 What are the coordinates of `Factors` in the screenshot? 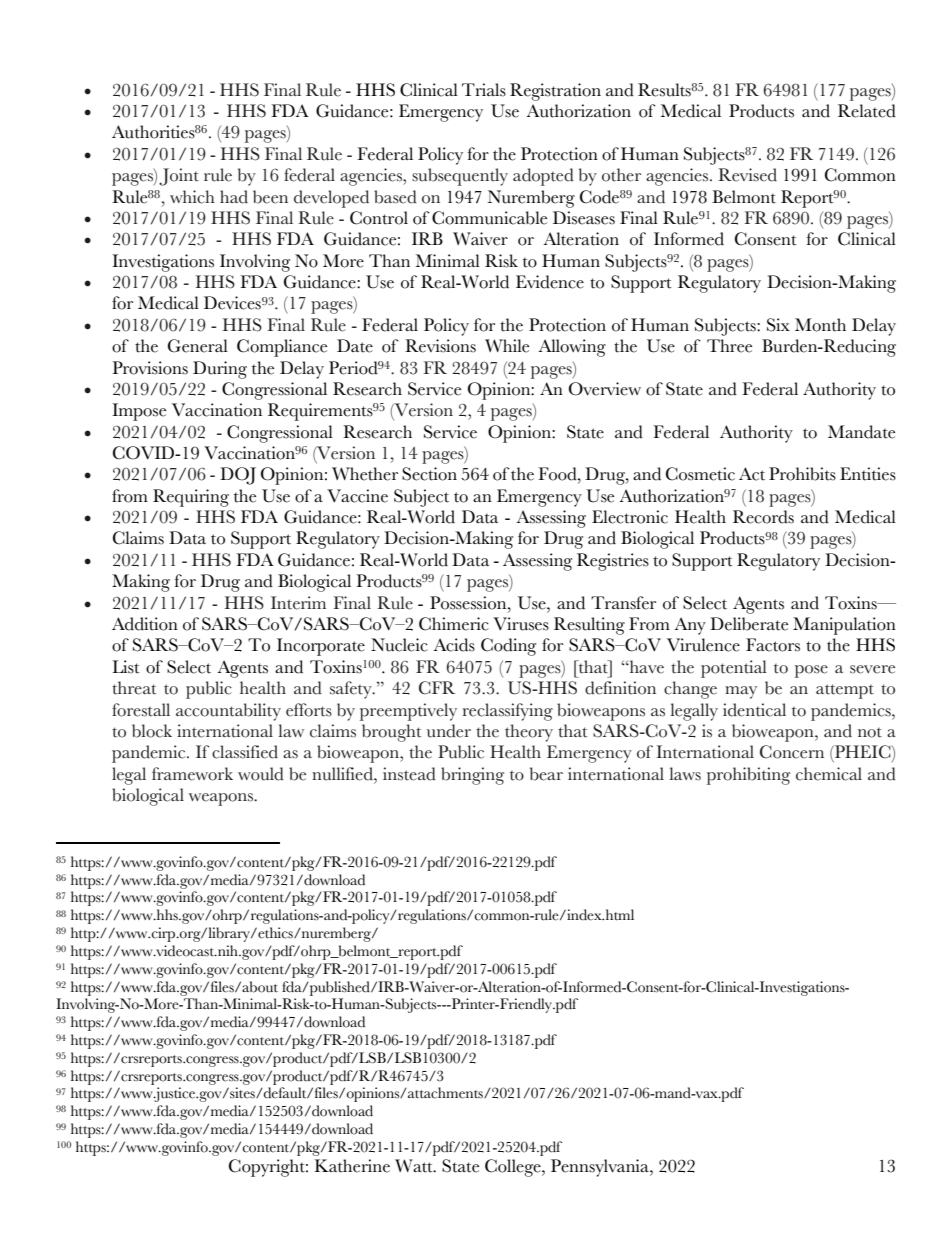 It's located at (773, 645).
